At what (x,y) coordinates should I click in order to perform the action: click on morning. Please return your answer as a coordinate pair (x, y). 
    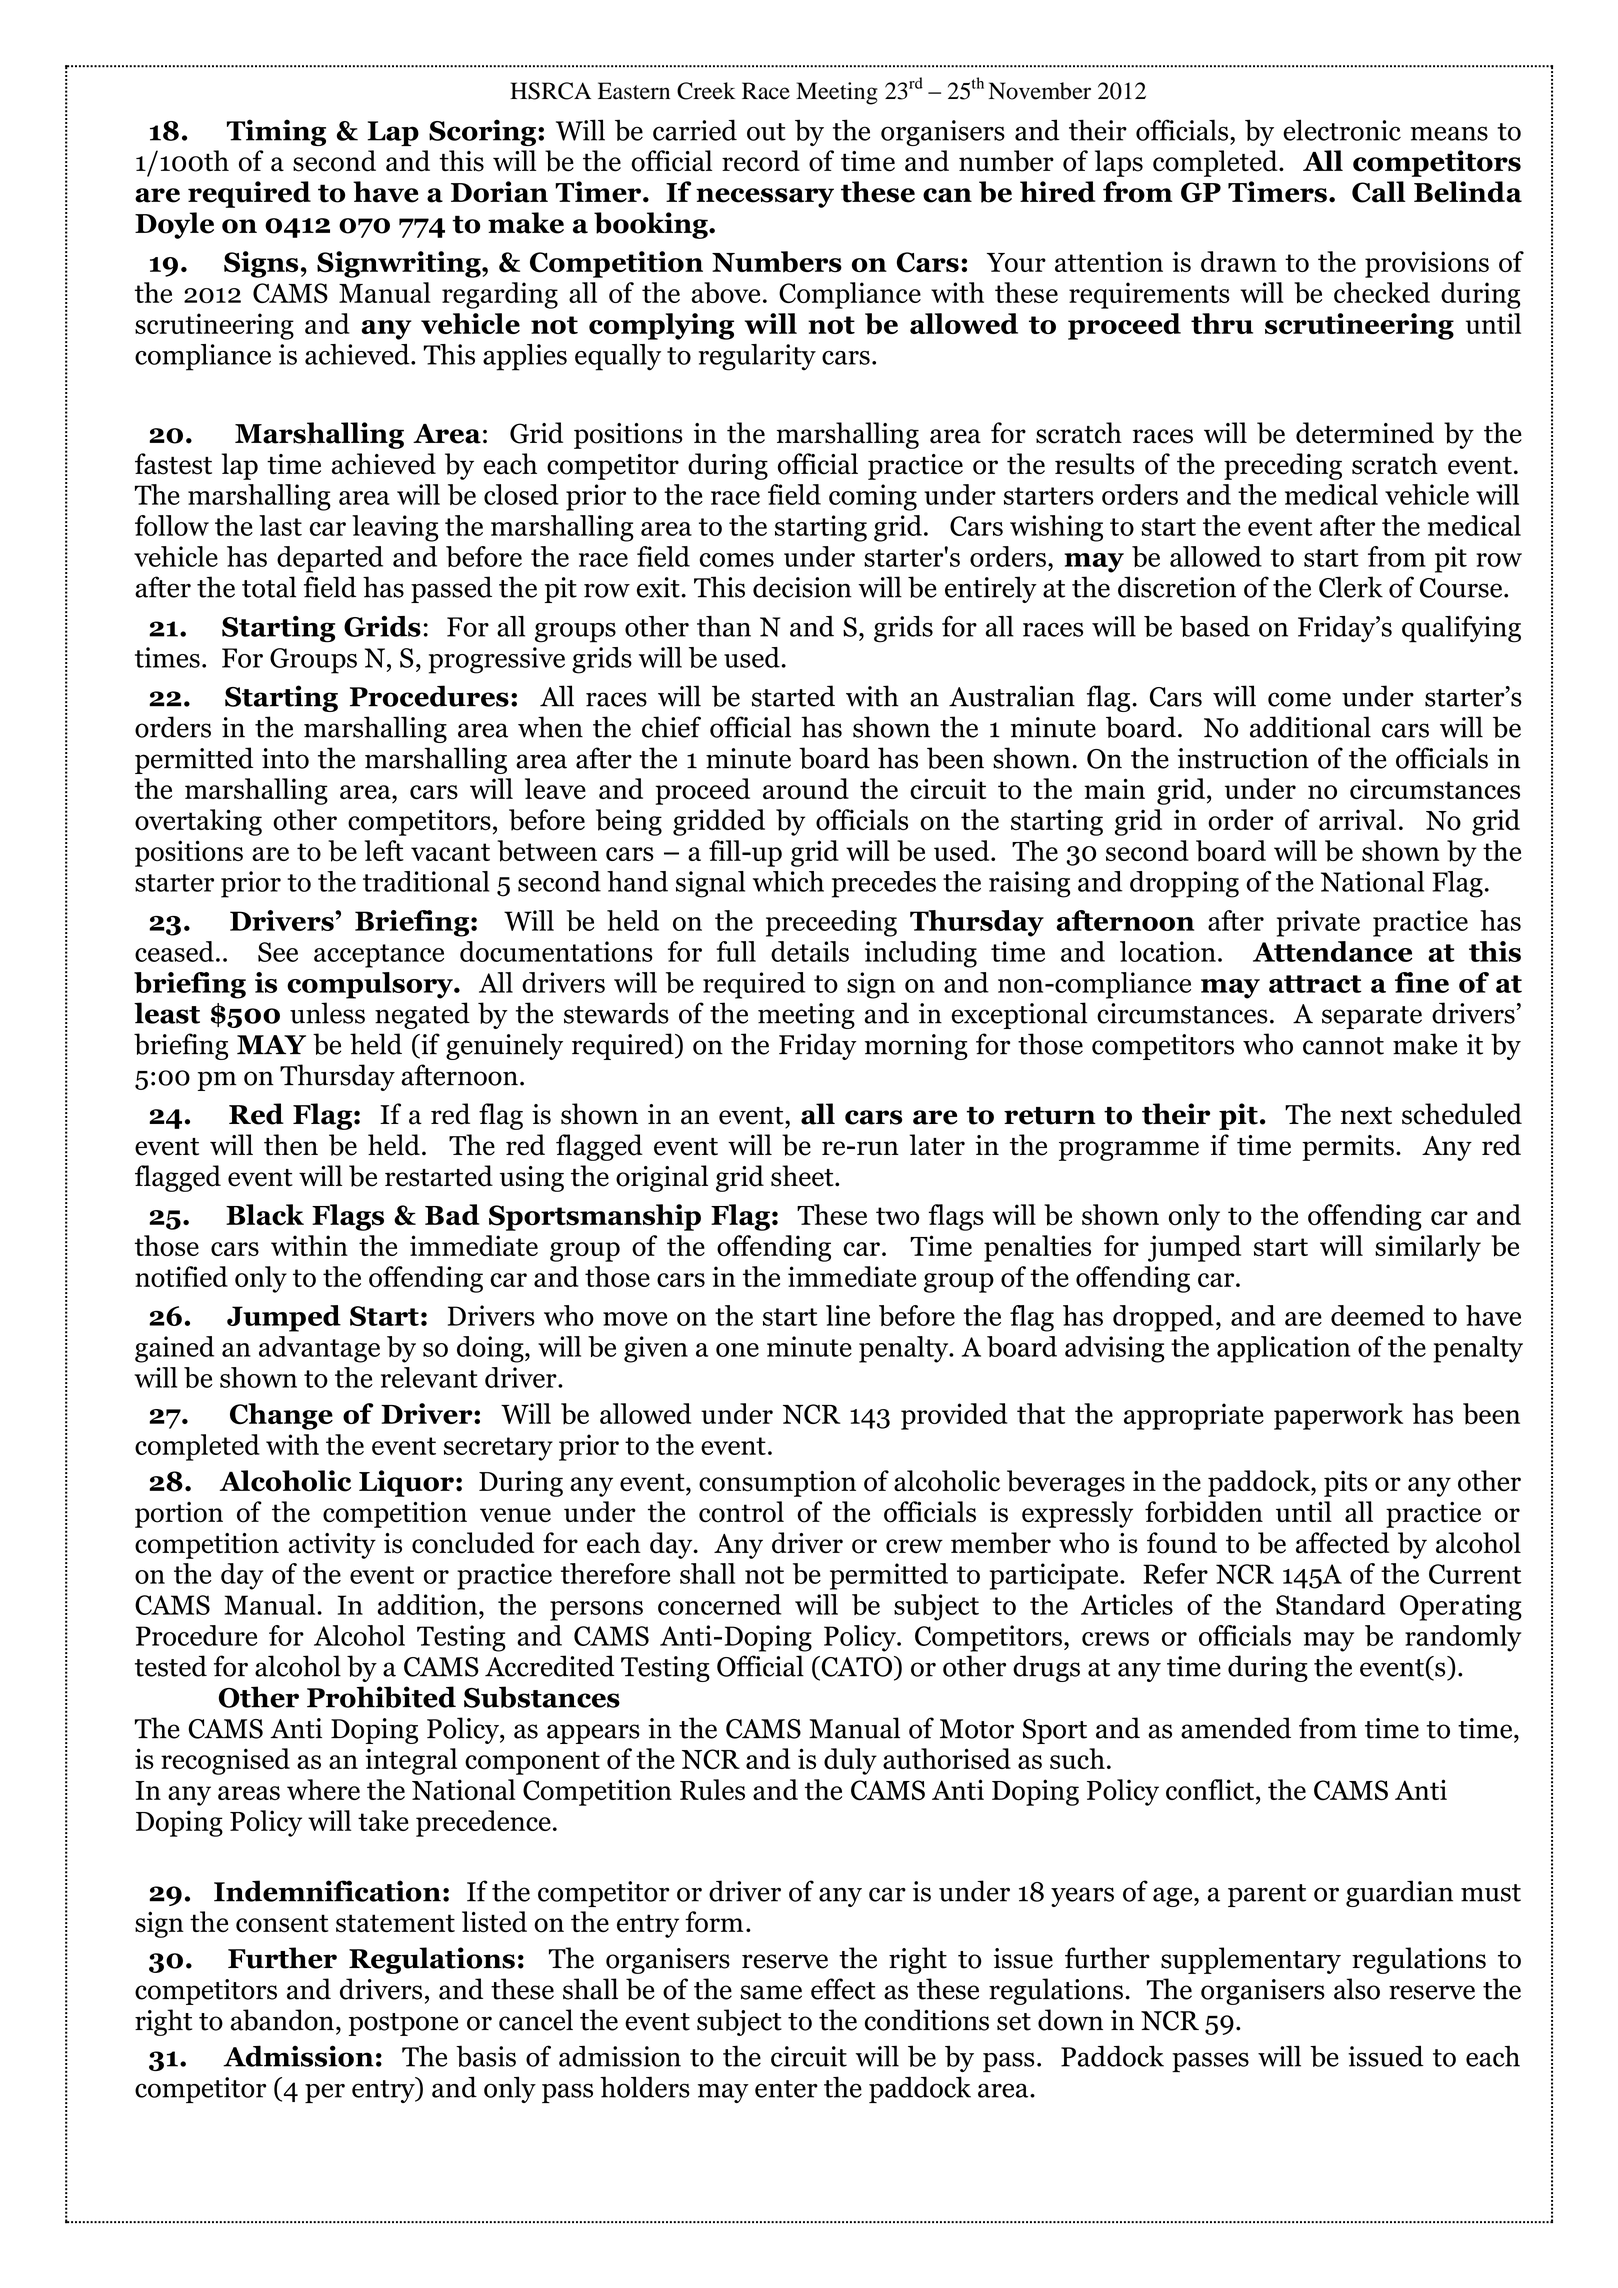
    Looking at the image, I should click on (916, 1047).
